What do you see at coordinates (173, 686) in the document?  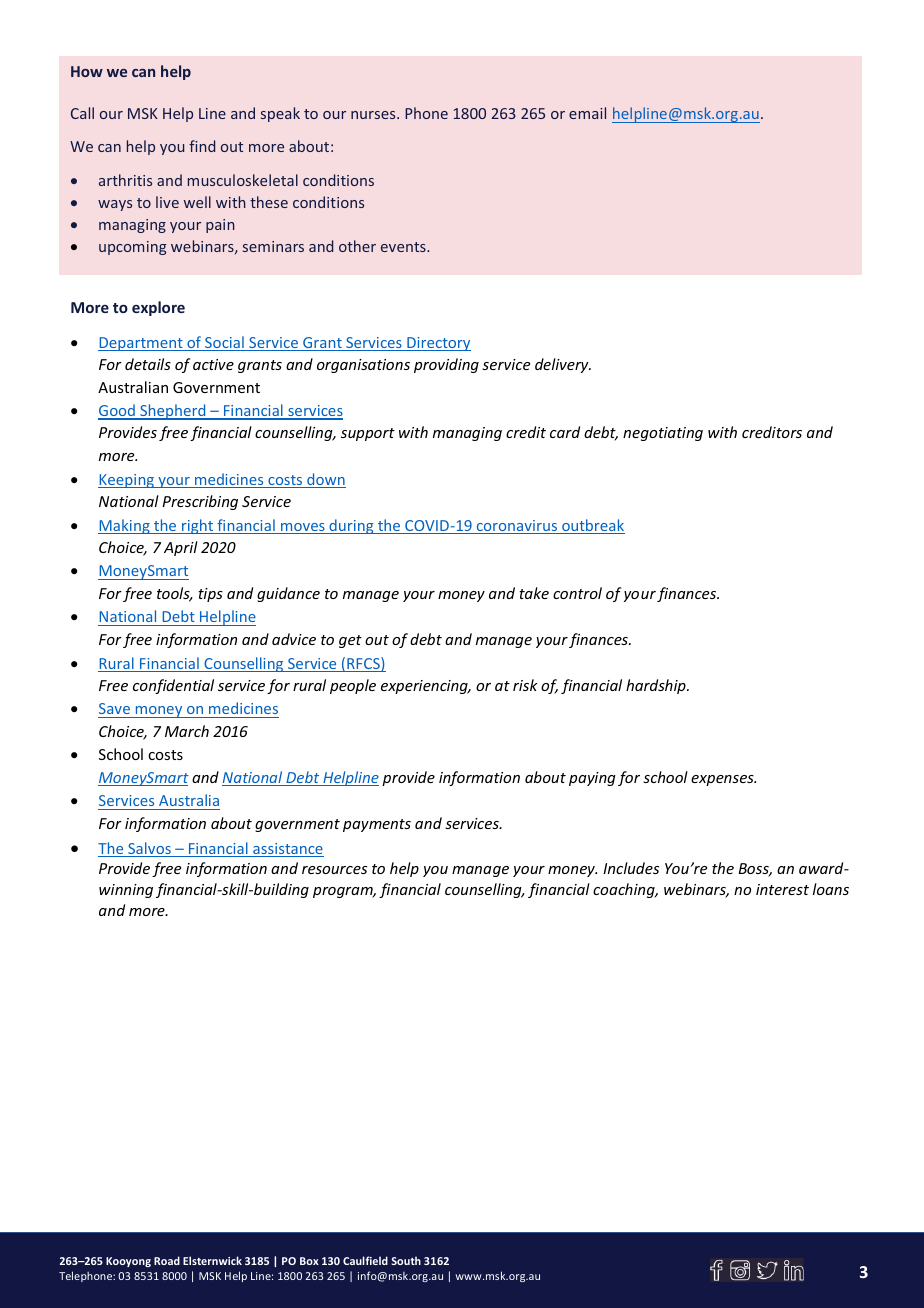 I see `confidential` at bounding box center [173, 686].
